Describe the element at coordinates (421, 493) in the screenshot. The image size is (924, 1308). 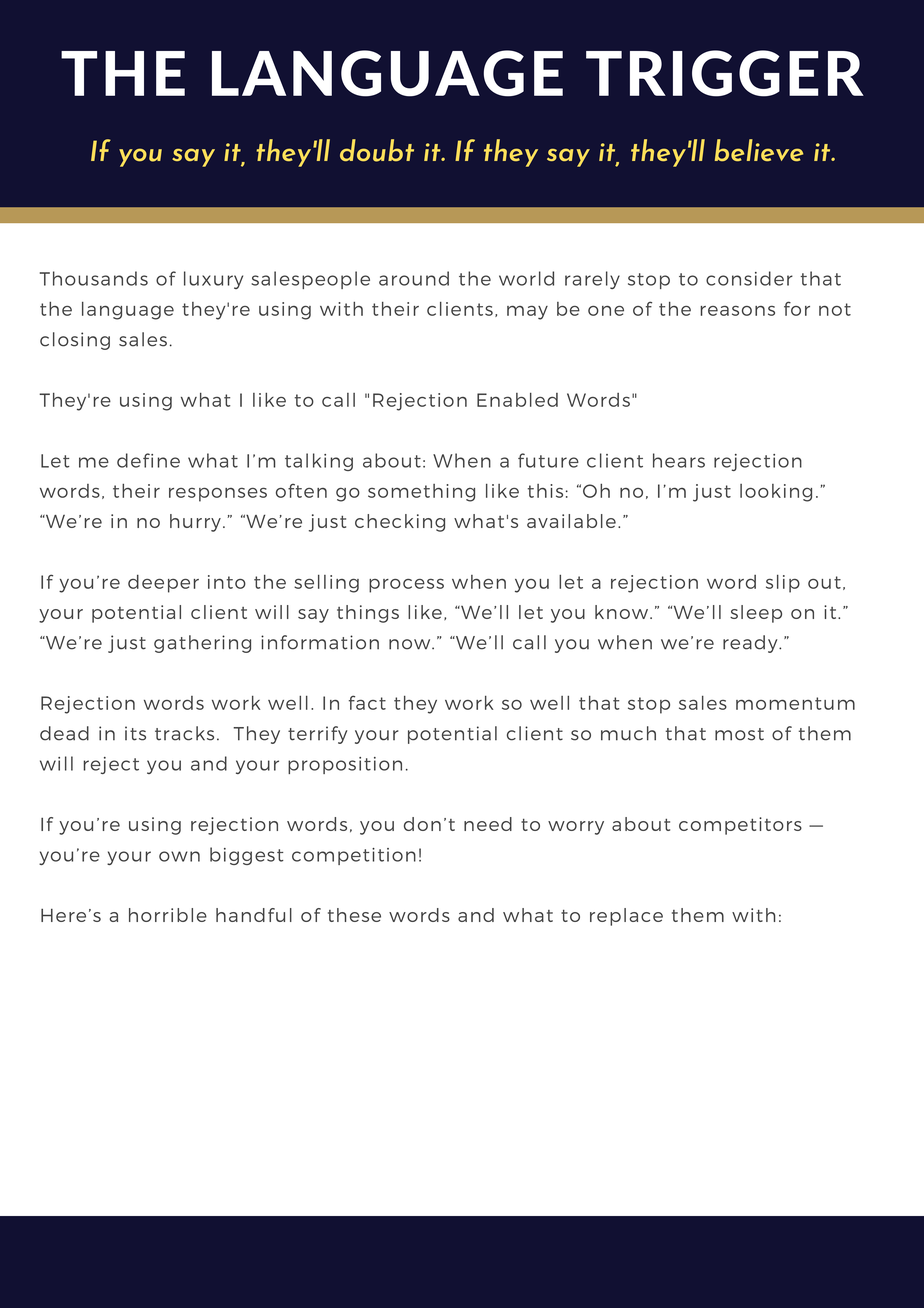
I see `something` at that location.
